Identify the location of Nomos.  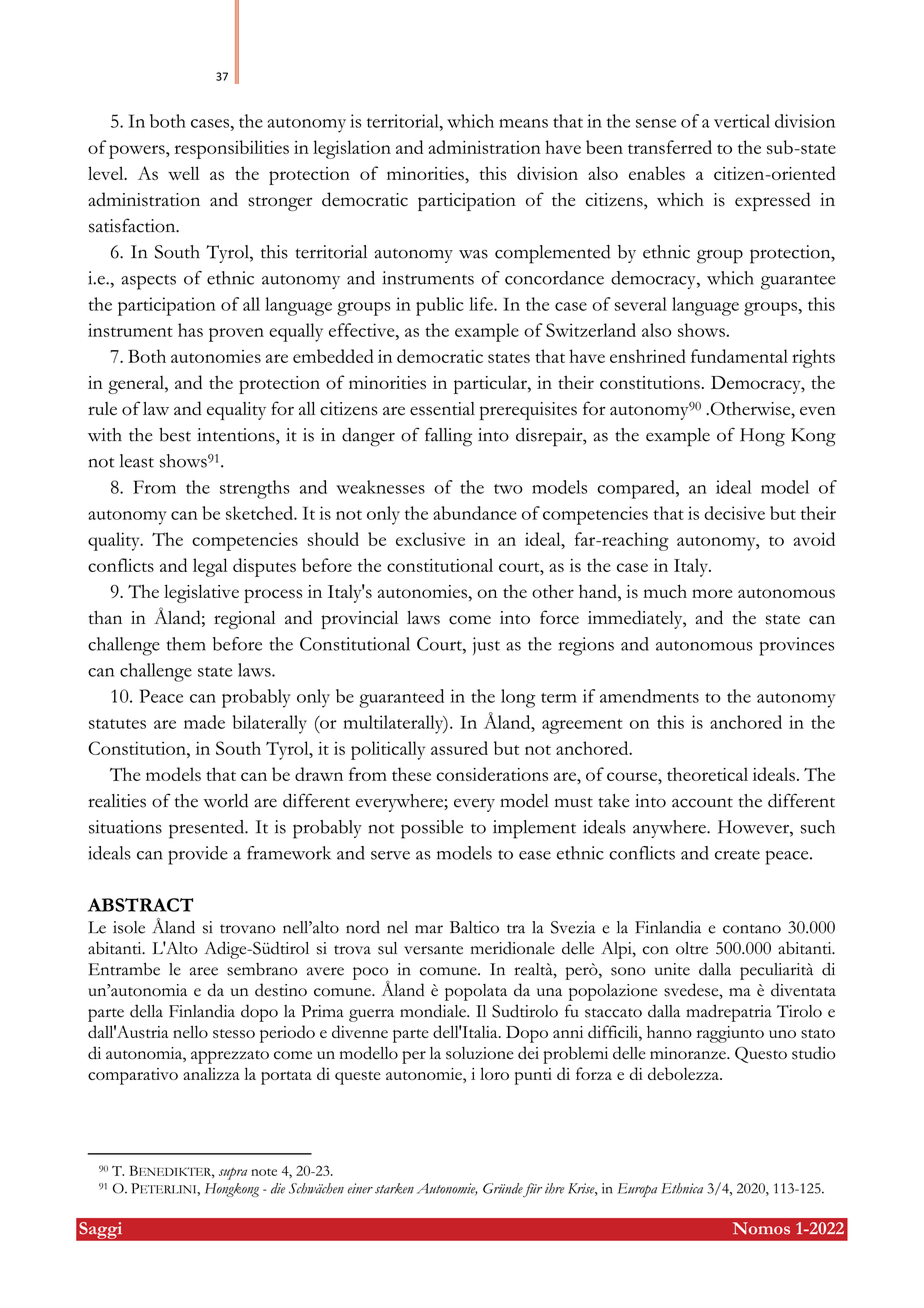
(761, 1228).
